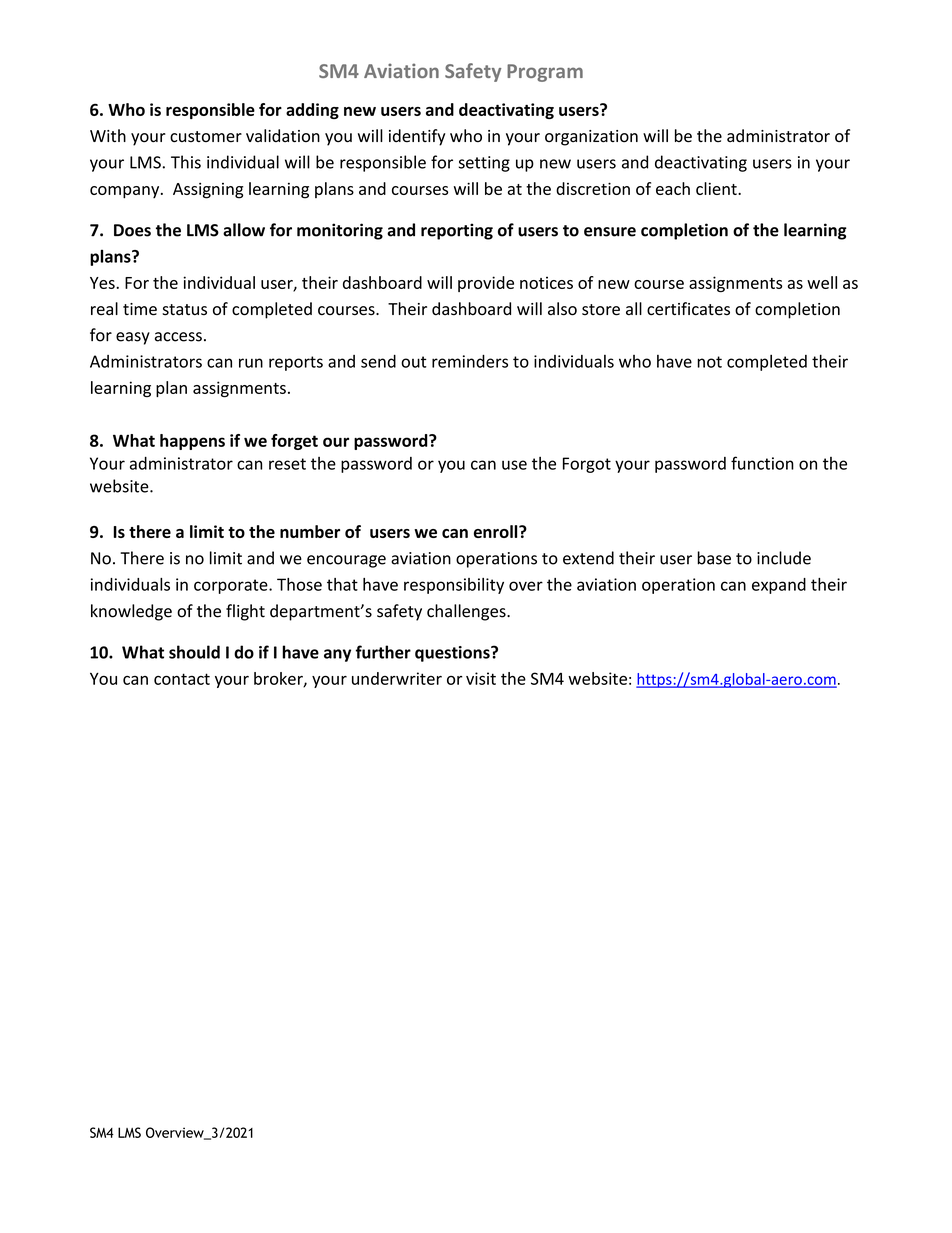 The width and height of the document is (952, 1233). What do you see at coordinates (206, 137) in the document?
I see `customer` at bounding box center [206, 137].
